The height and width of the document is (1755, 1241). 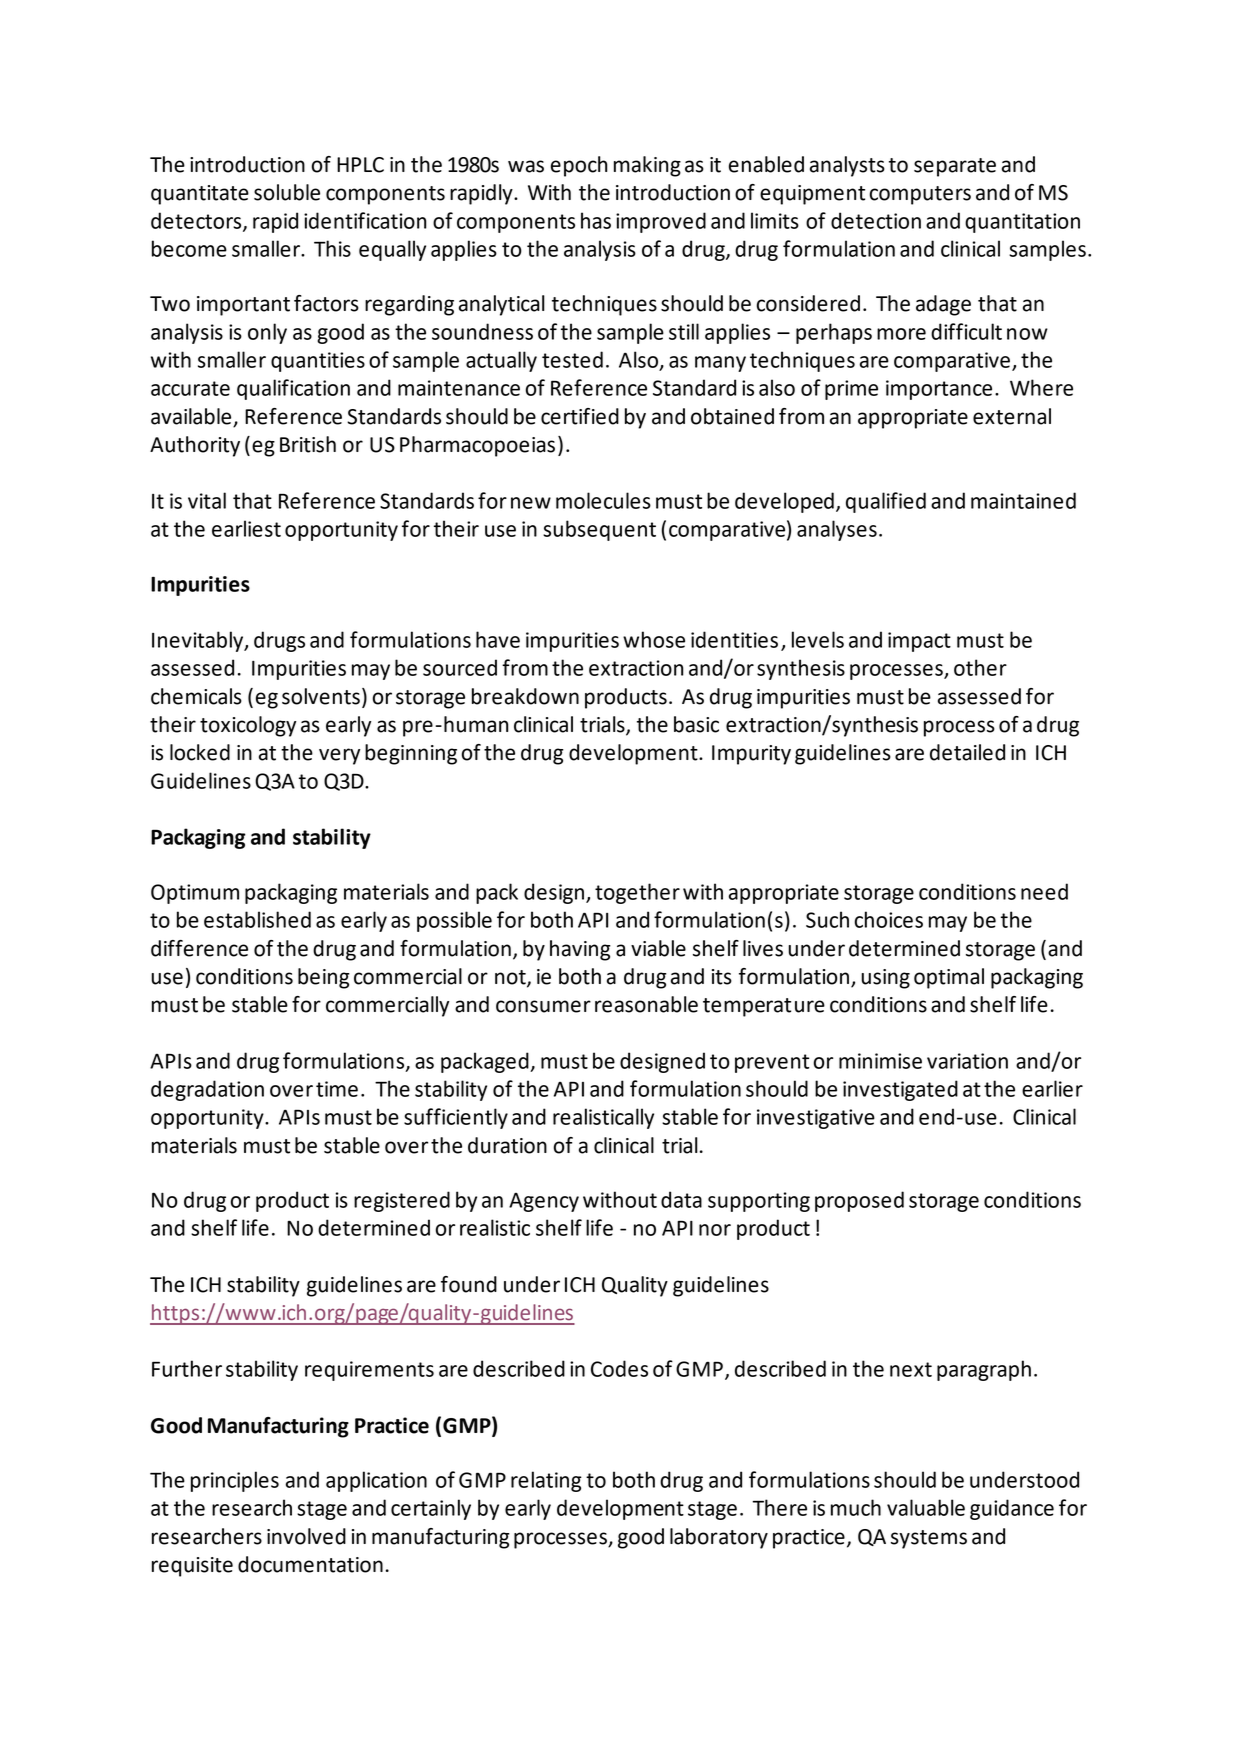 What do you see at coordinates (889, 919) in the document?
I see `choices` at bounding box center [889, 919].
